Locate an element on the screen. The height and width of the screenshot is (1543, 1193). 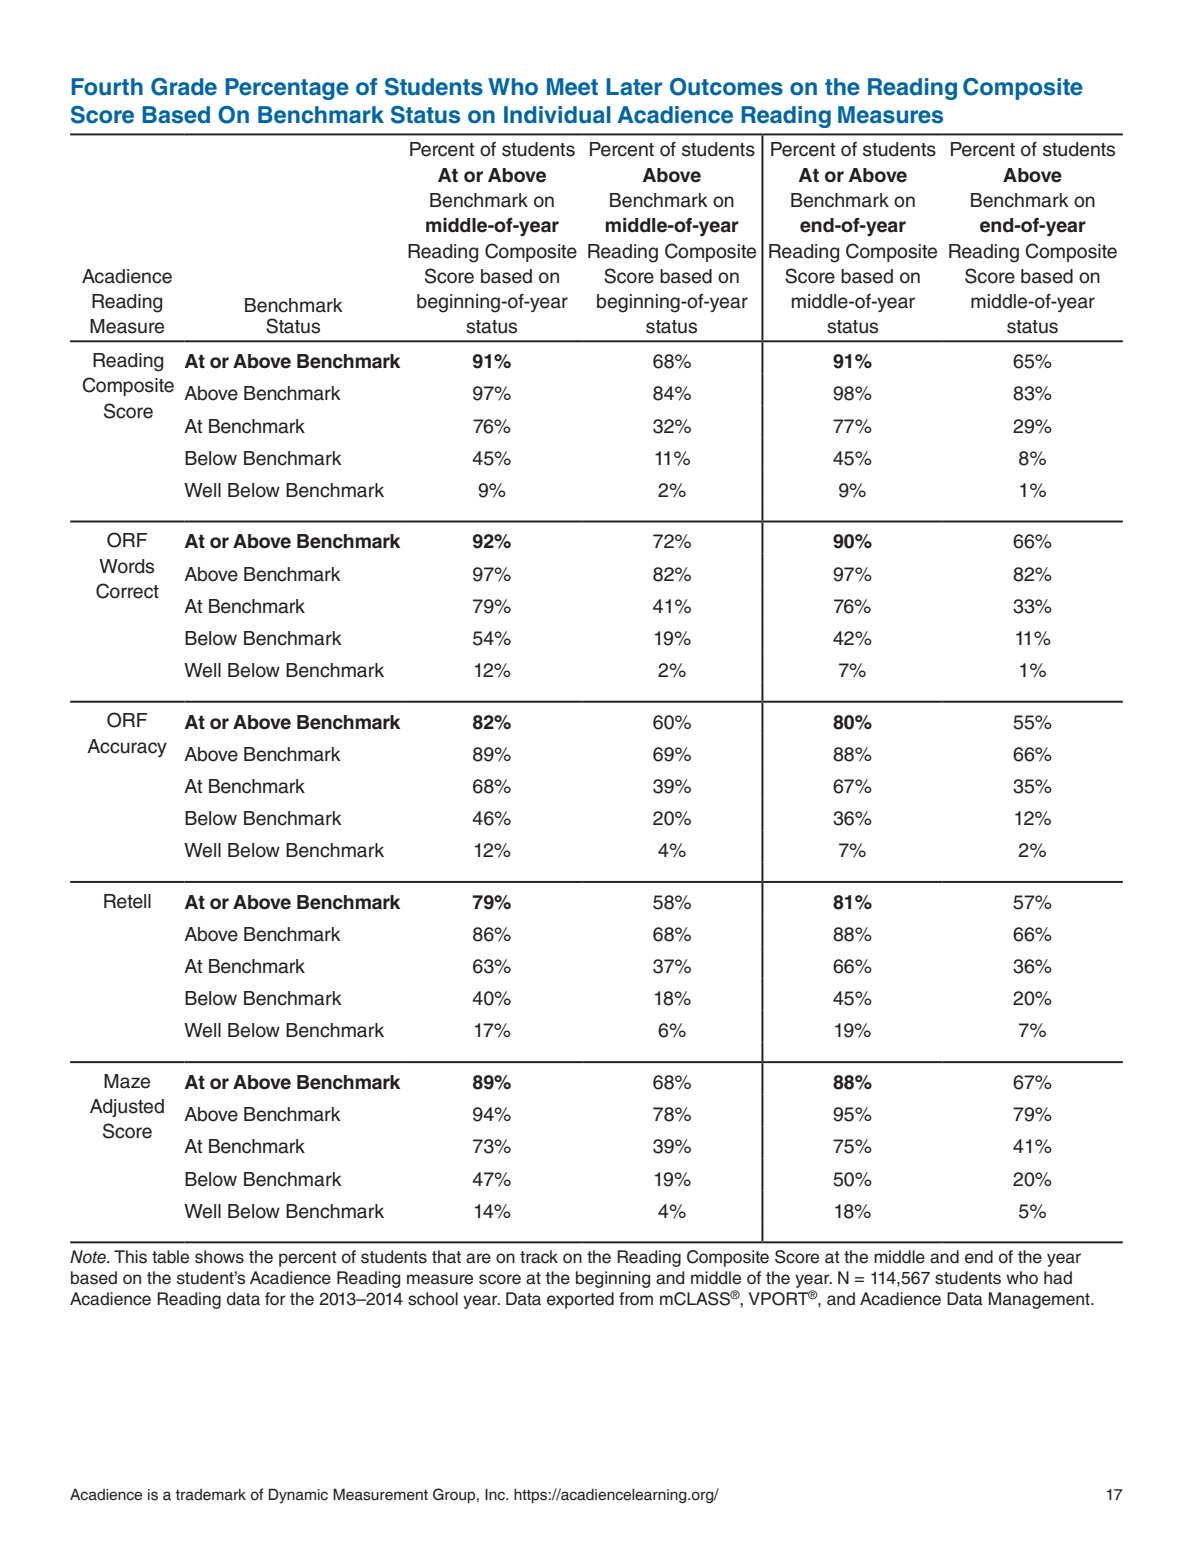
Individual is located at coordinates (557, 115).
